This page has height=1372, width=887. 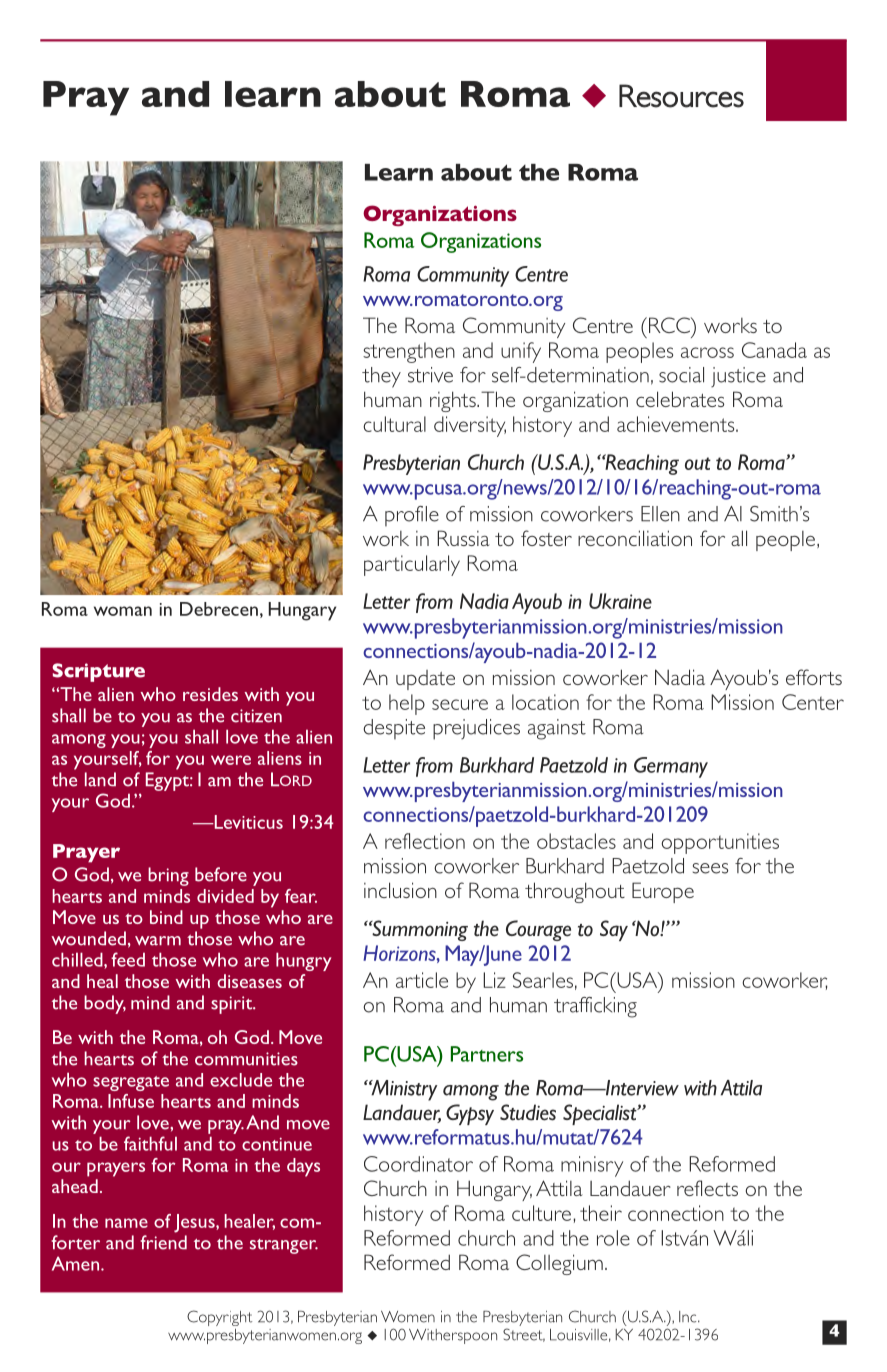 What do you see at coordinates (381, 377) in the page?
I see `they` at bounding box center [381, 377].
